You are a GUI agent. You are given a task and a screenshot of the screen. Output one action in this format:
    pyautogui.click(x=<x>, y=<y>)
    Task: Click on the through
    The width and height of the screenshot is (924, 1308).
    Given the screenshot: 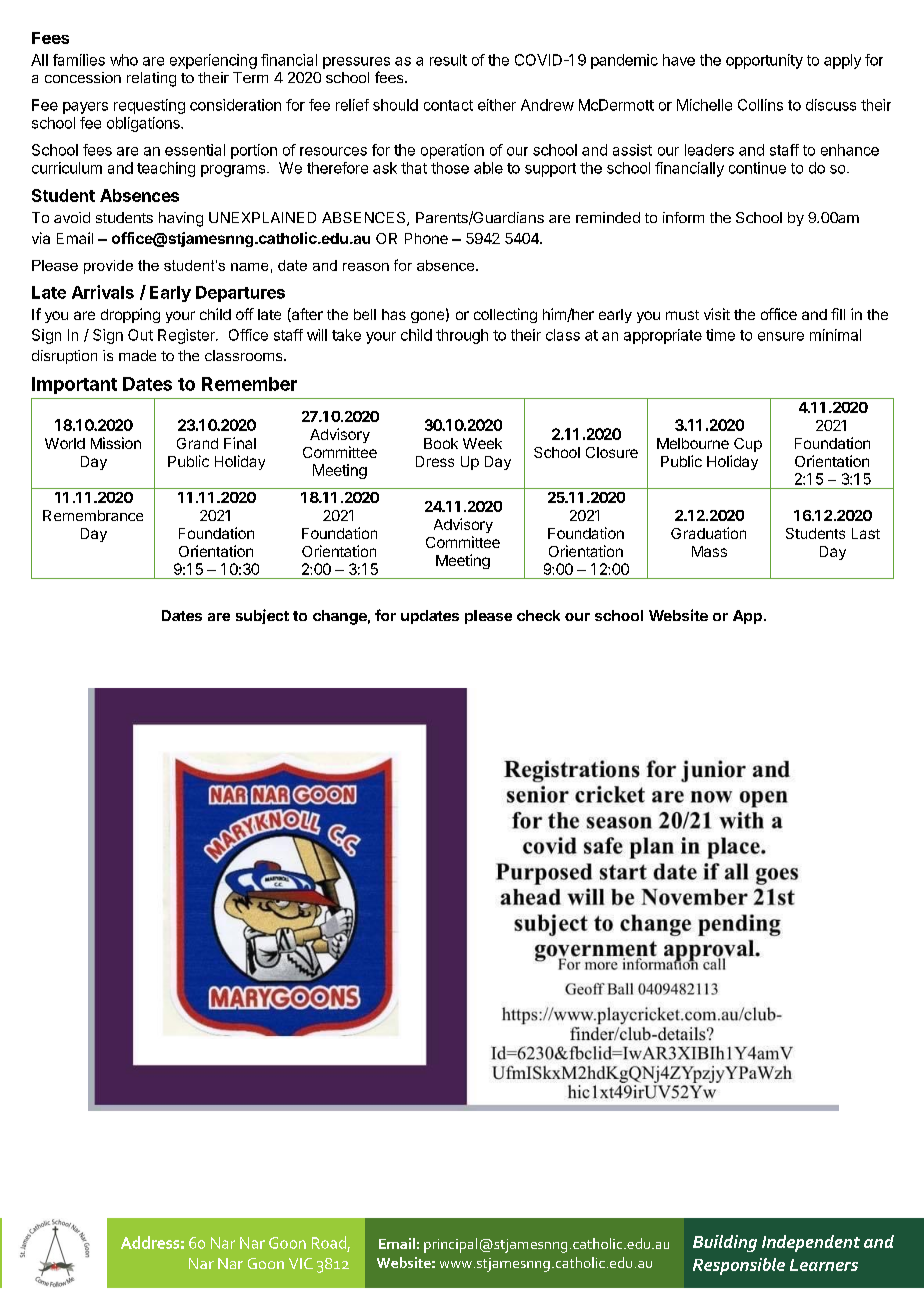 What is the action you would take?
    pyautogui.click(x=462, y=336)
